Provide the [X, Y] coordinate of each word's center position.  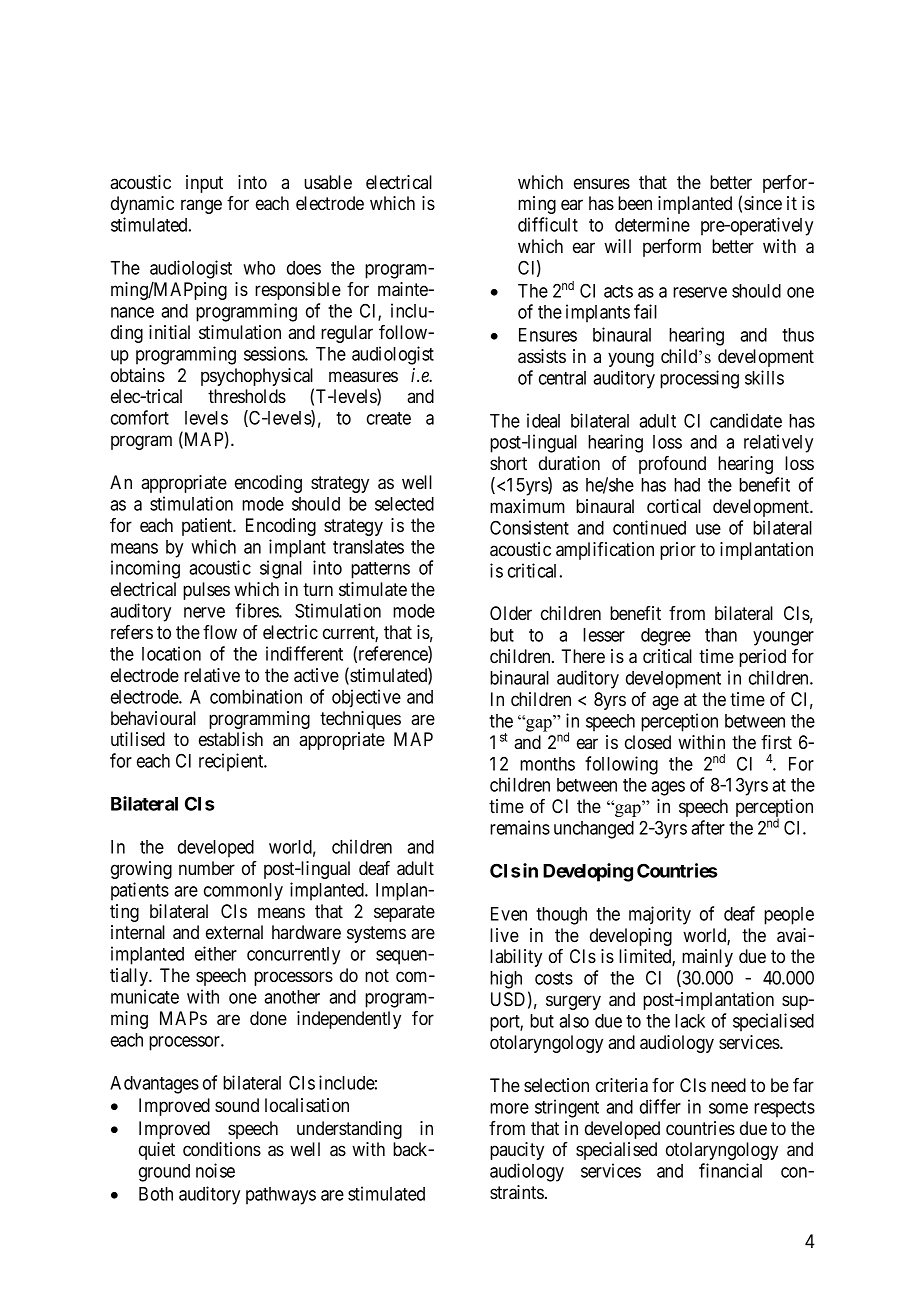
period [762, 658]
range [201, 206]
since [763, 203]
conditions [222, 1149]
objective [366, 698]
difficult [548, 224]
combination [256, 696]
